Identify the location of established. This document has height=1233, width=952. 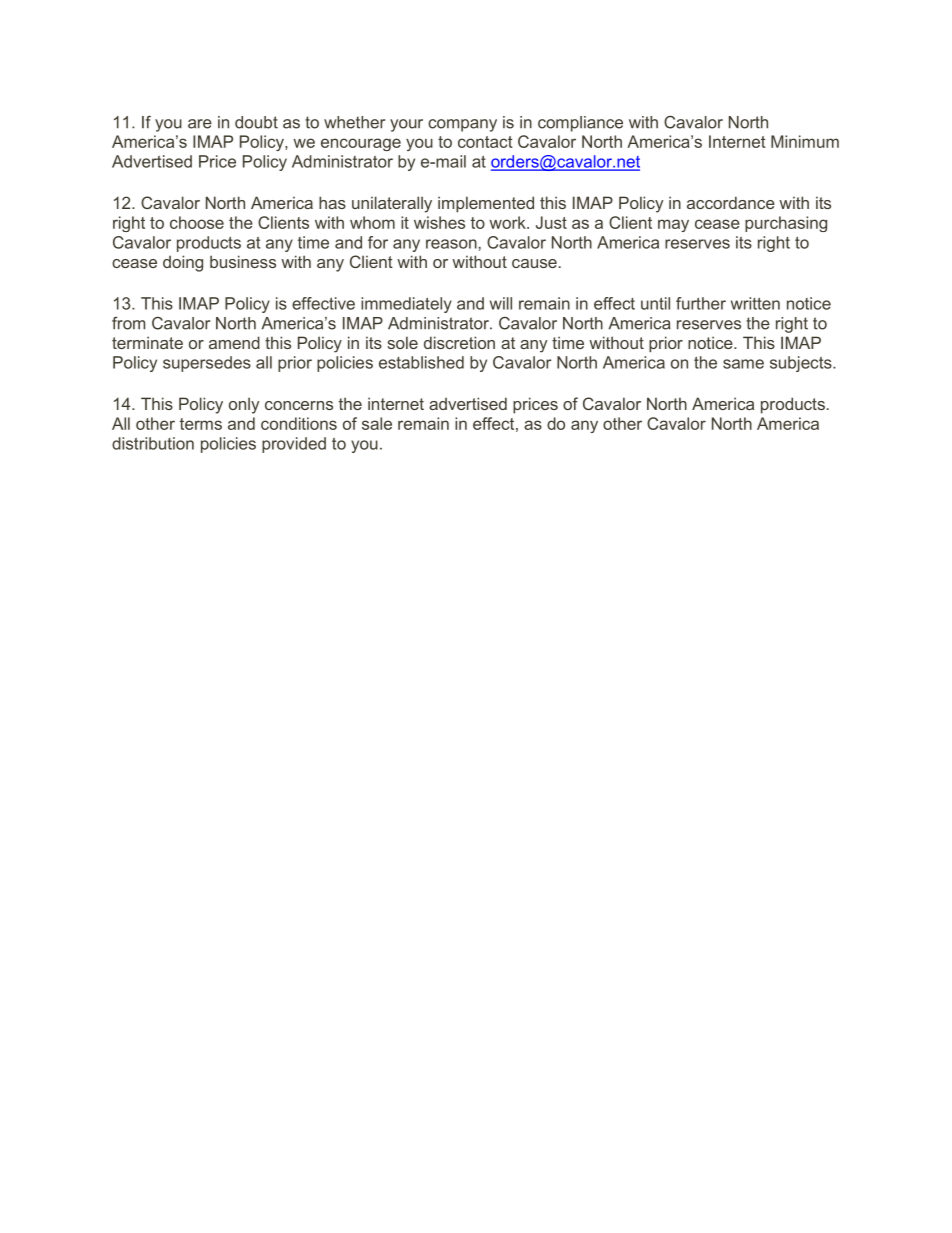
(421, 362).
